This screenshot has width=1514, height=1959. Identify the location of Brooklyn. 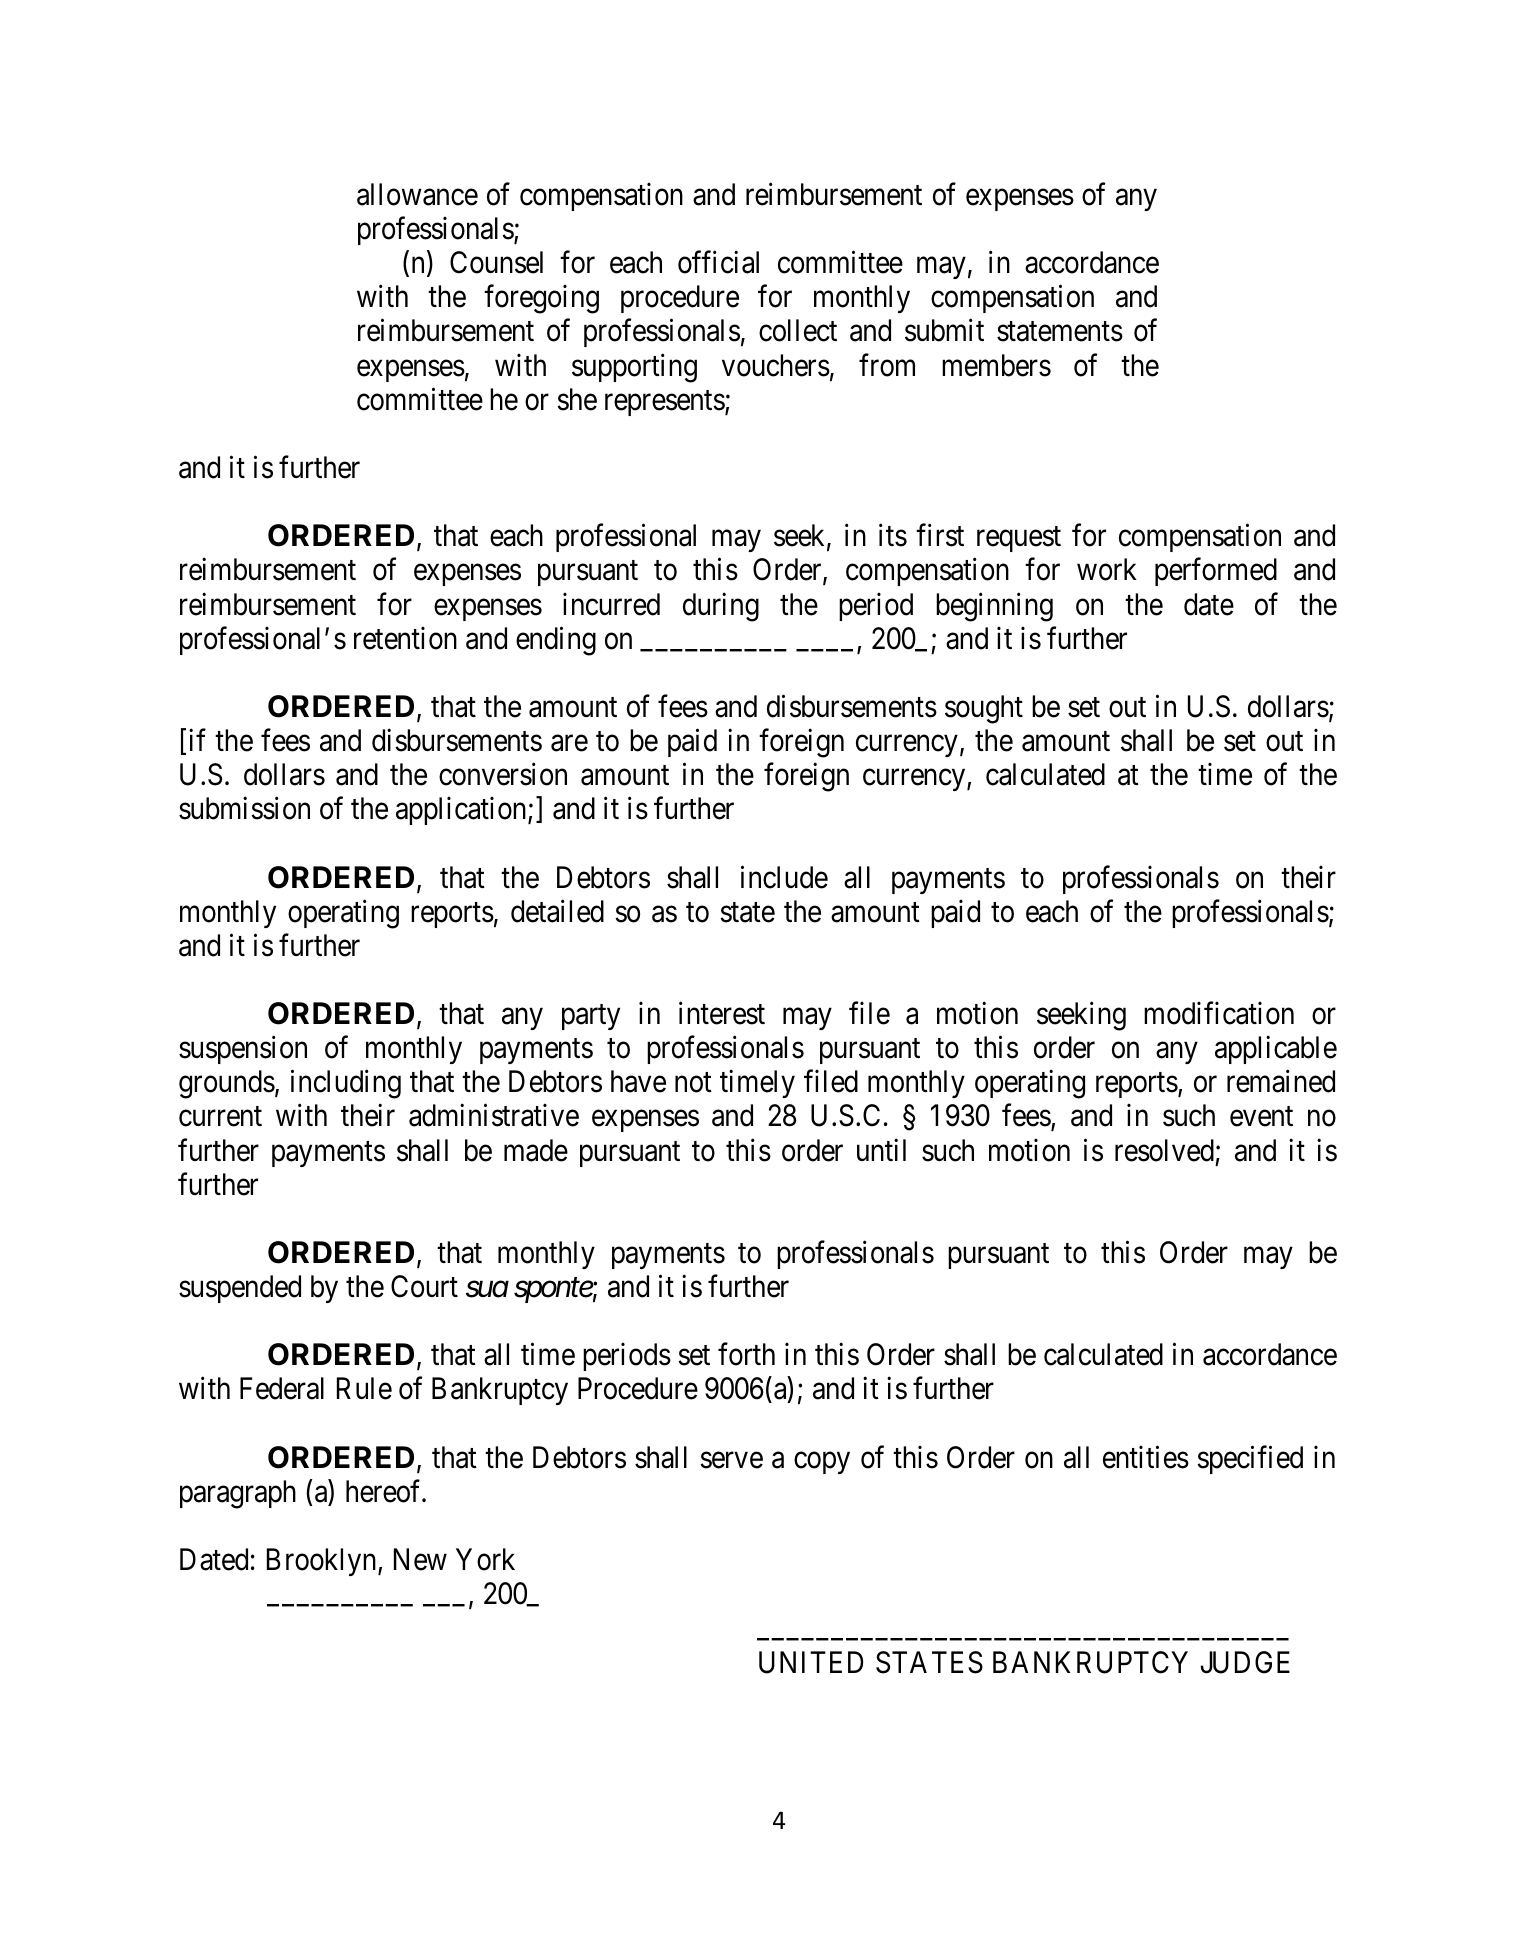
(323, 1562).
